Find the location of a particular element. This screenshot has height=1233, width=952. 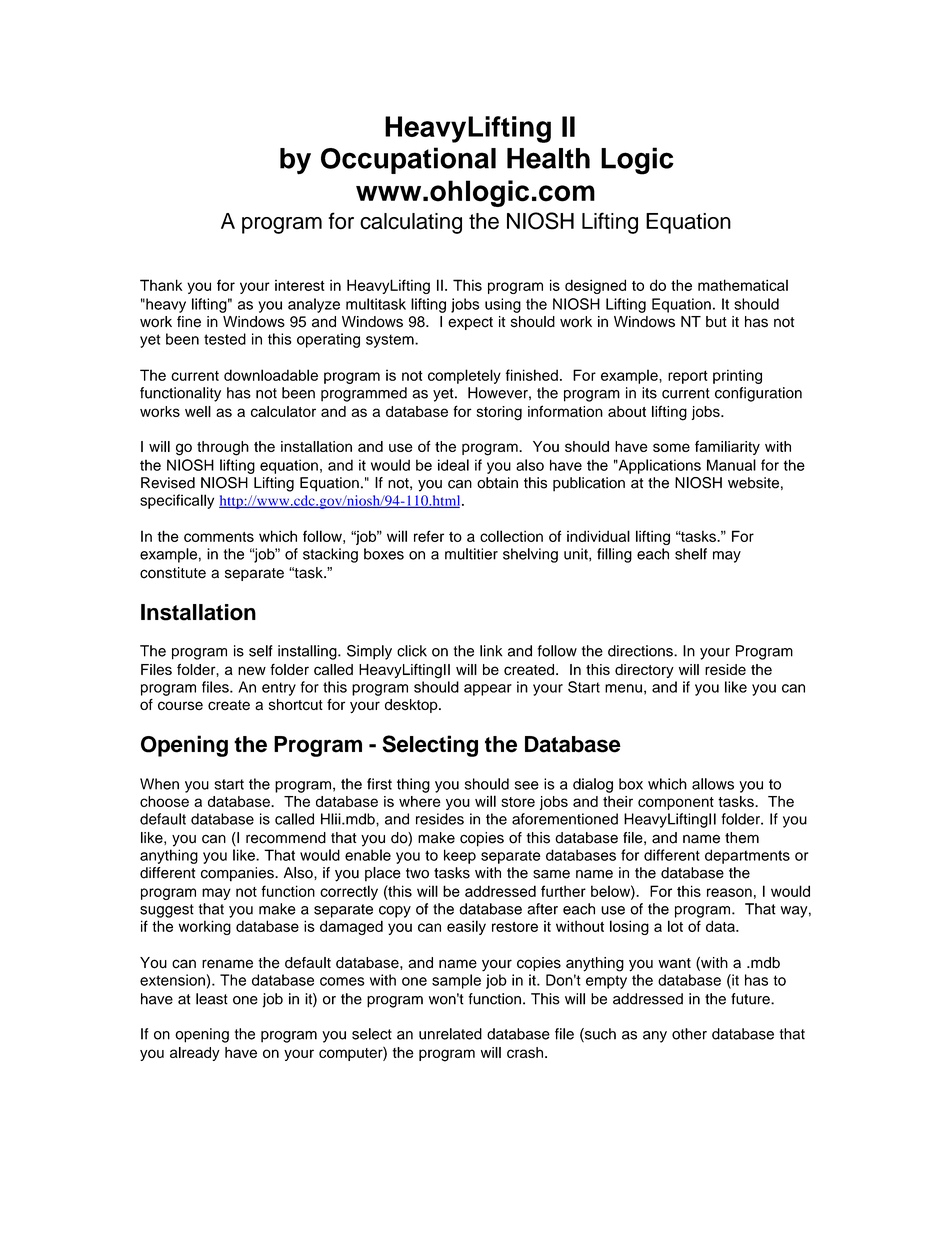

where is located at coordinates (420, 801).
